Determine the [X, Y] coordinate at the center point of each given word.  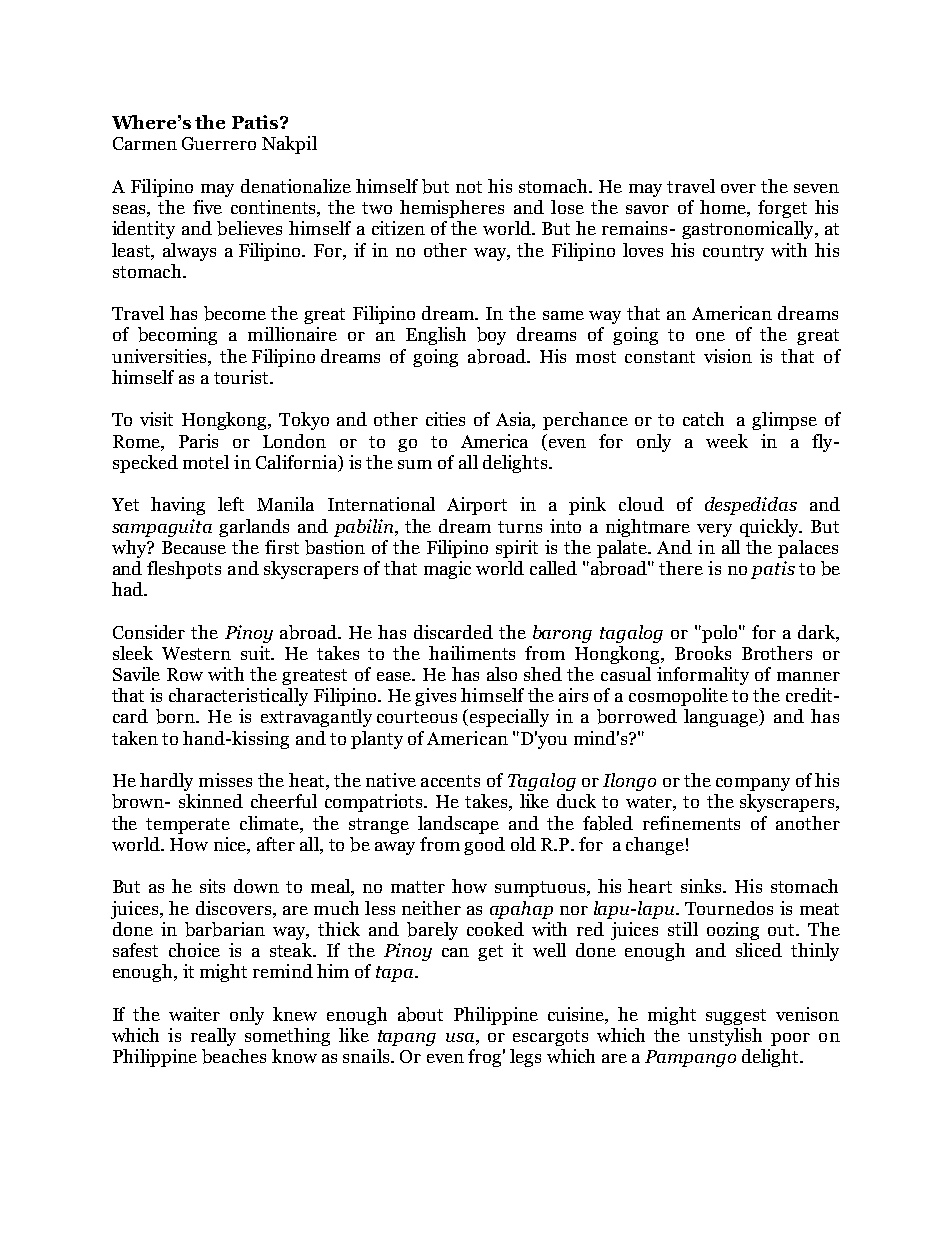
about [420, 1014]
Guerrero [219, 143]
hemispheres [452, 209]
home [724, 208]
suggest [736, 1017]
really [213, 1037]
